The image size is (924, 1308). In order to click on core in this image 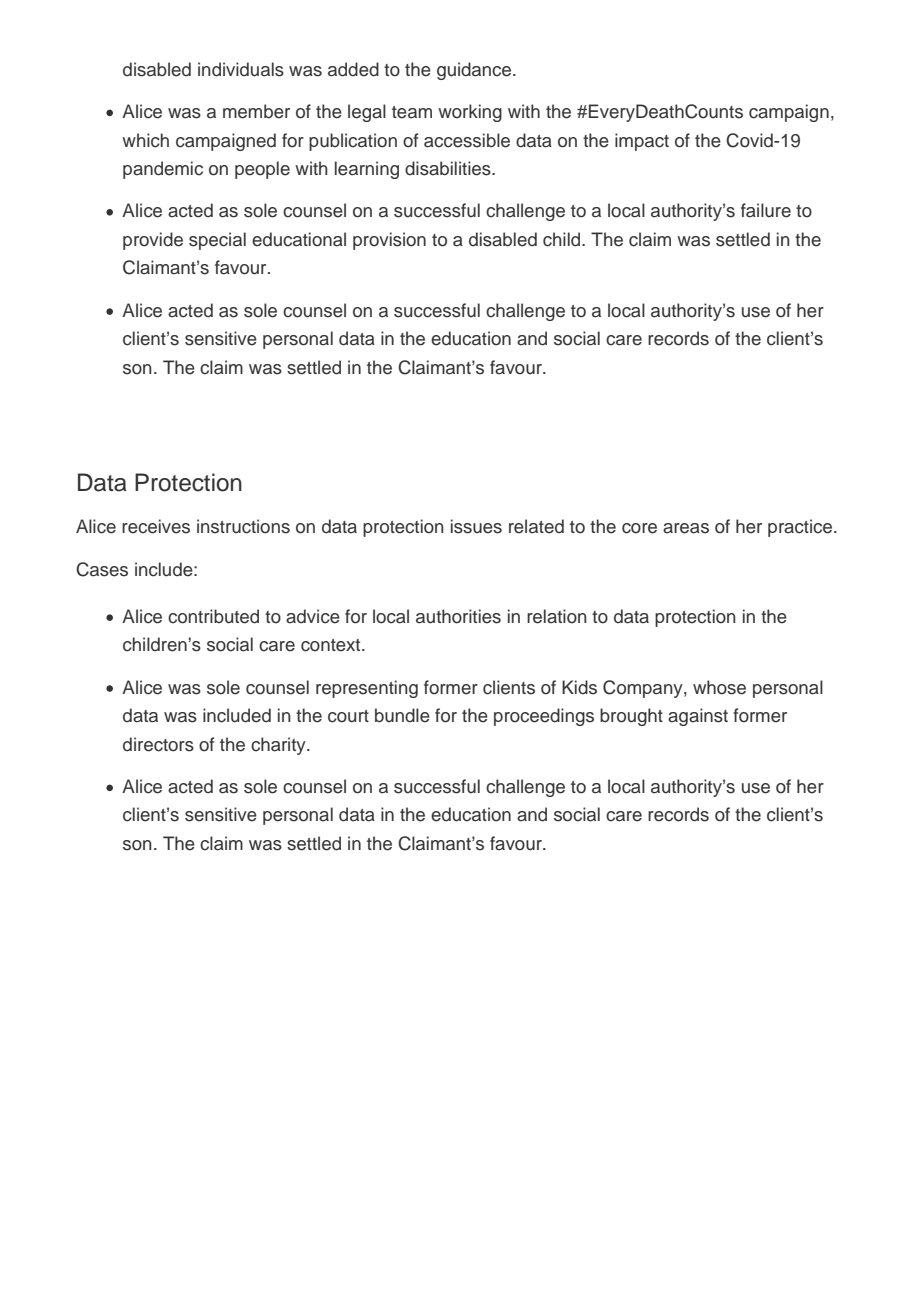, I will do `click(639, 528)`.
